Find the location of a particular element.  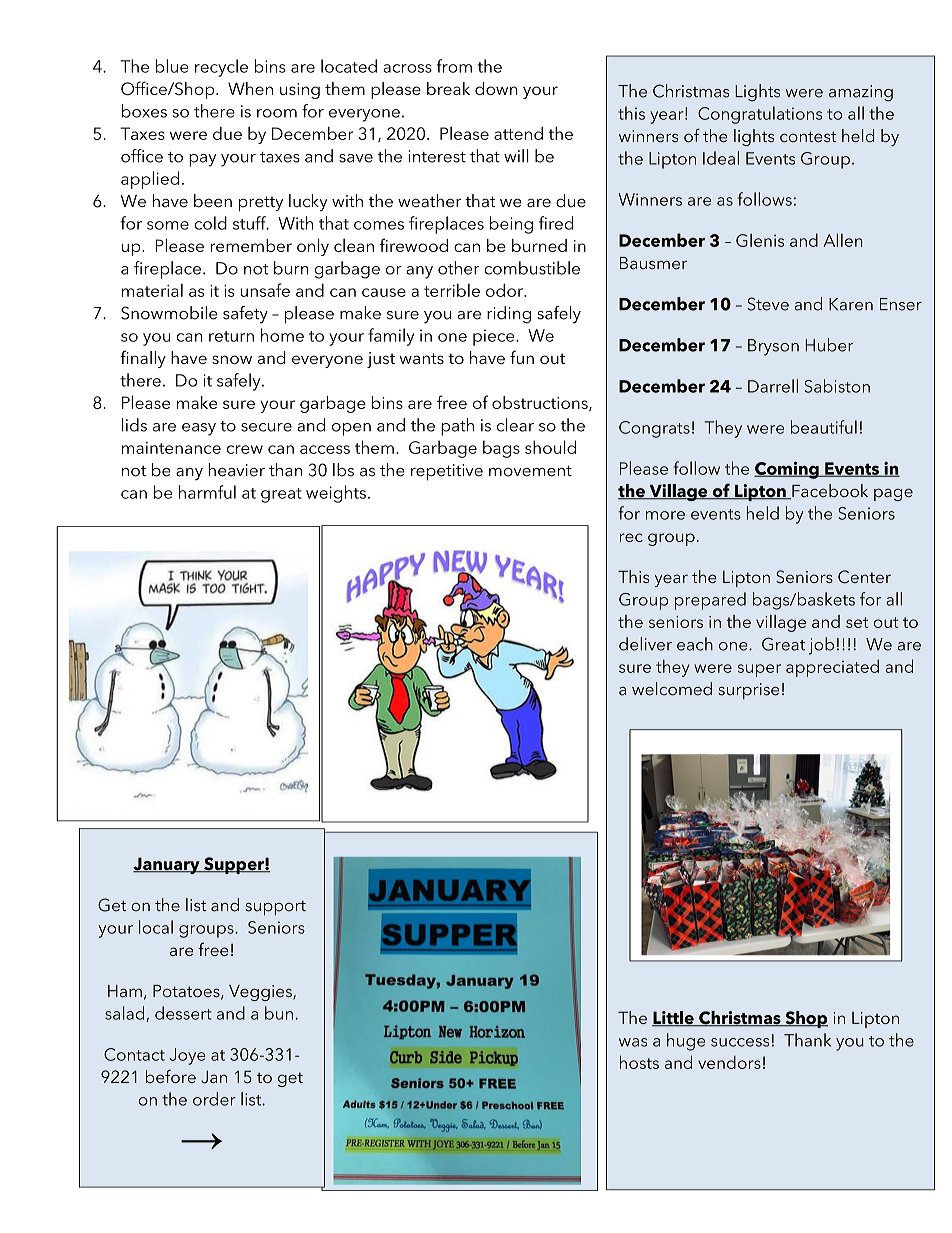

When is located at coordinates (250, 88).
